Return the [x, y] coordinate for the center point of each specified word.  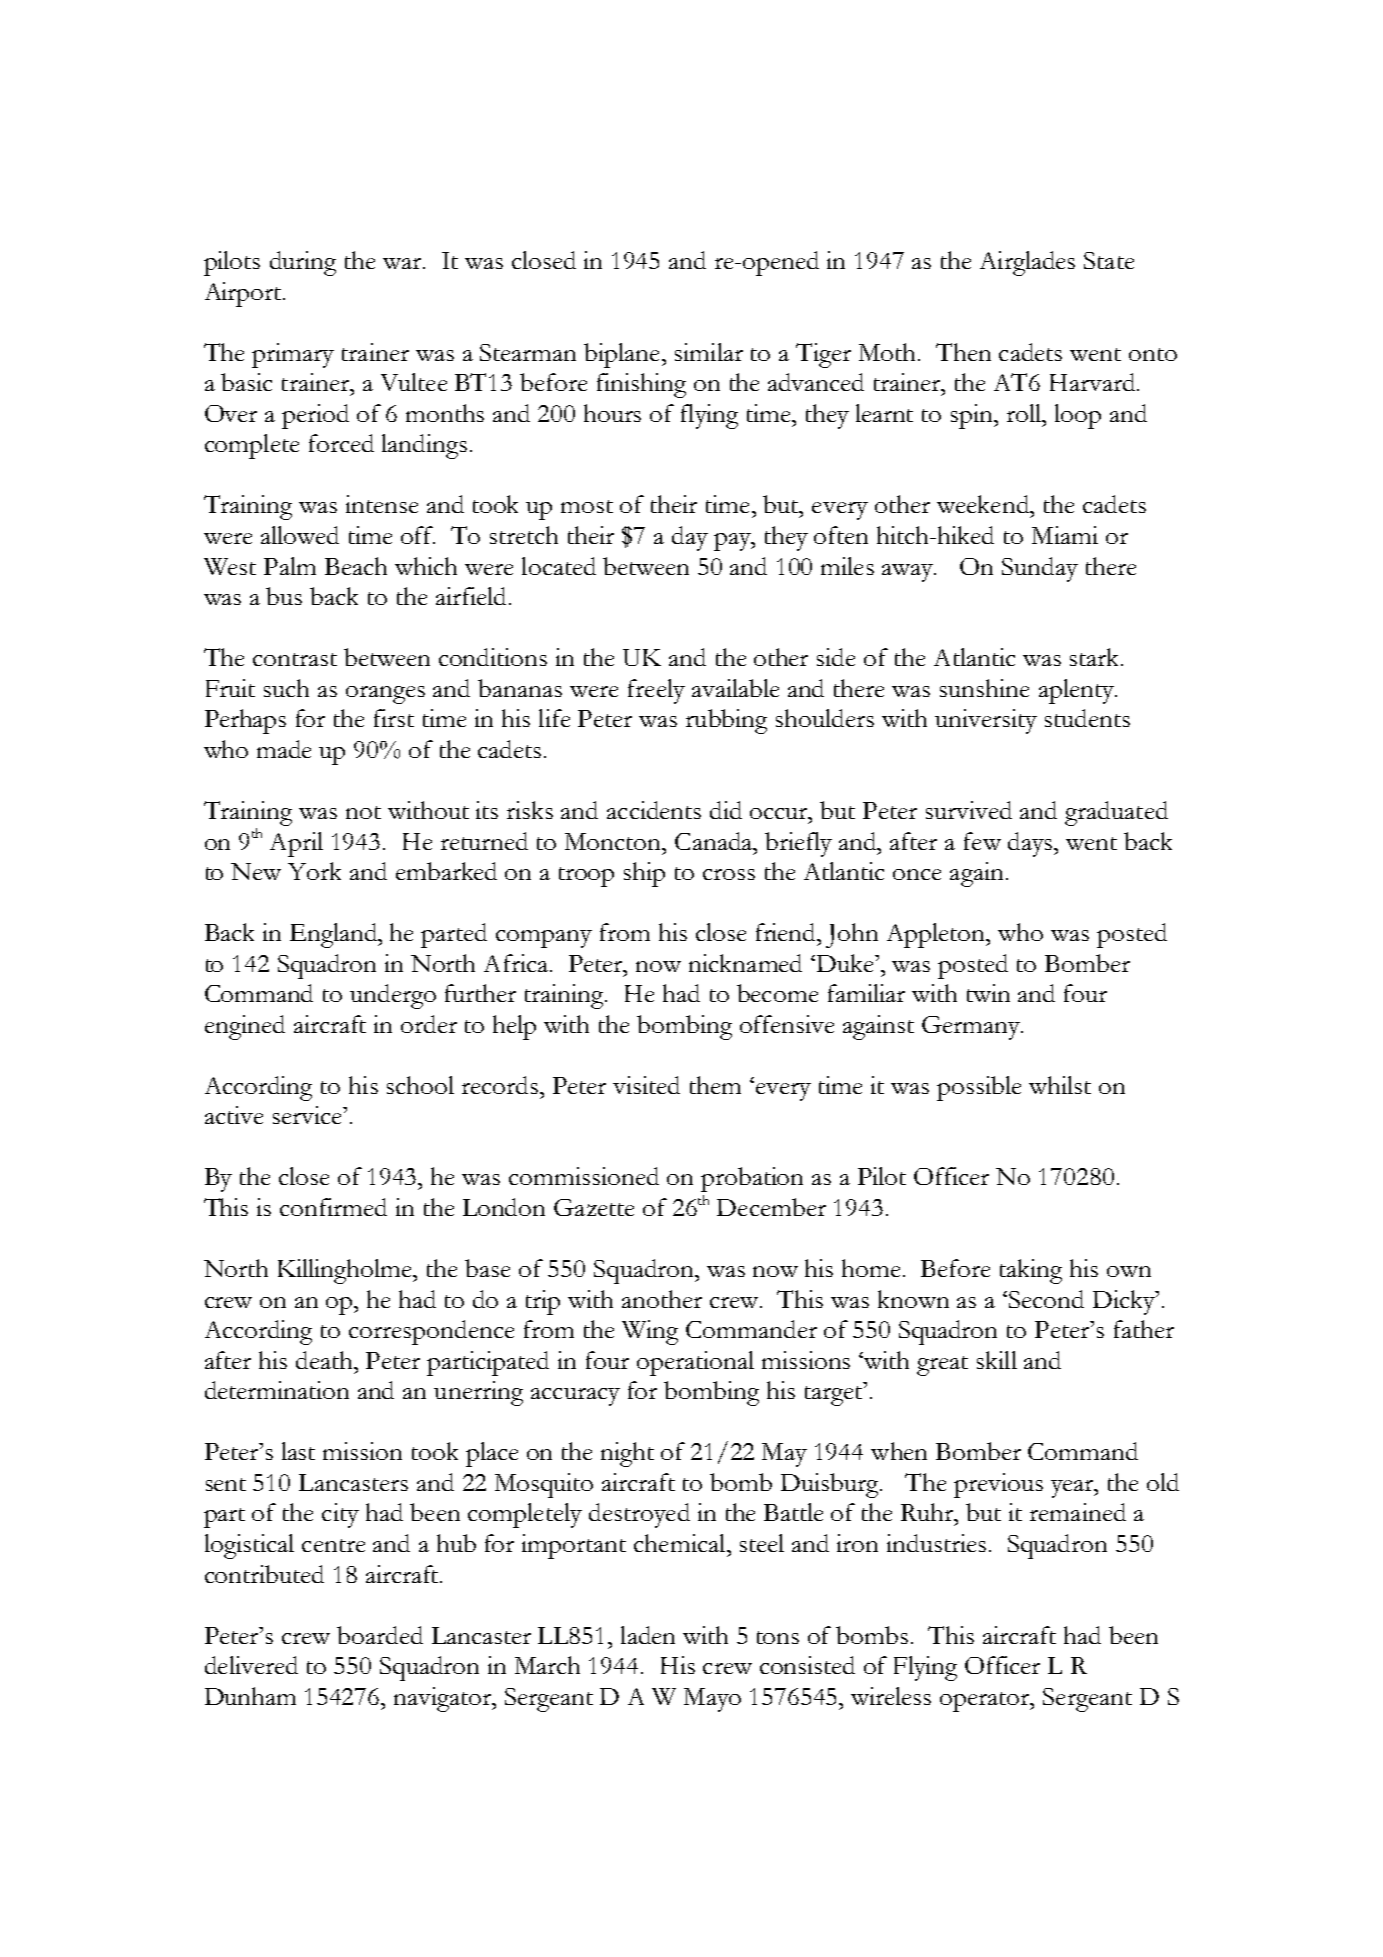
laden [648, 1635]
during [303, 263]
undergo [393, 996]
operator [986, 1702]
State [1109, 260]
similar [709, 352]
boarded [380, 1635]
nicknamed [745, 963]
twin [988, 993]
